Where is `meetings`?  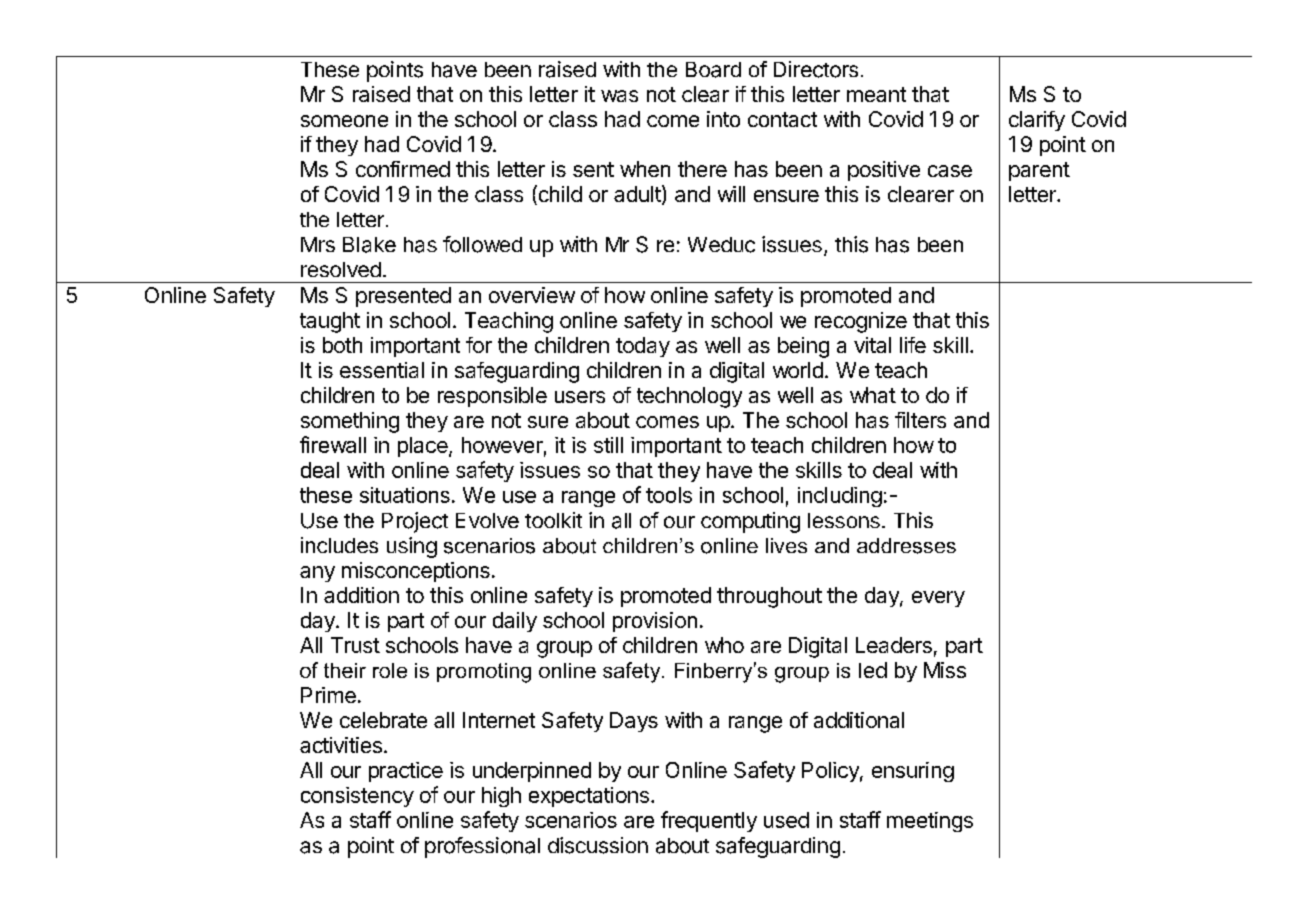 meetings is located at coordinates (930, 822).
